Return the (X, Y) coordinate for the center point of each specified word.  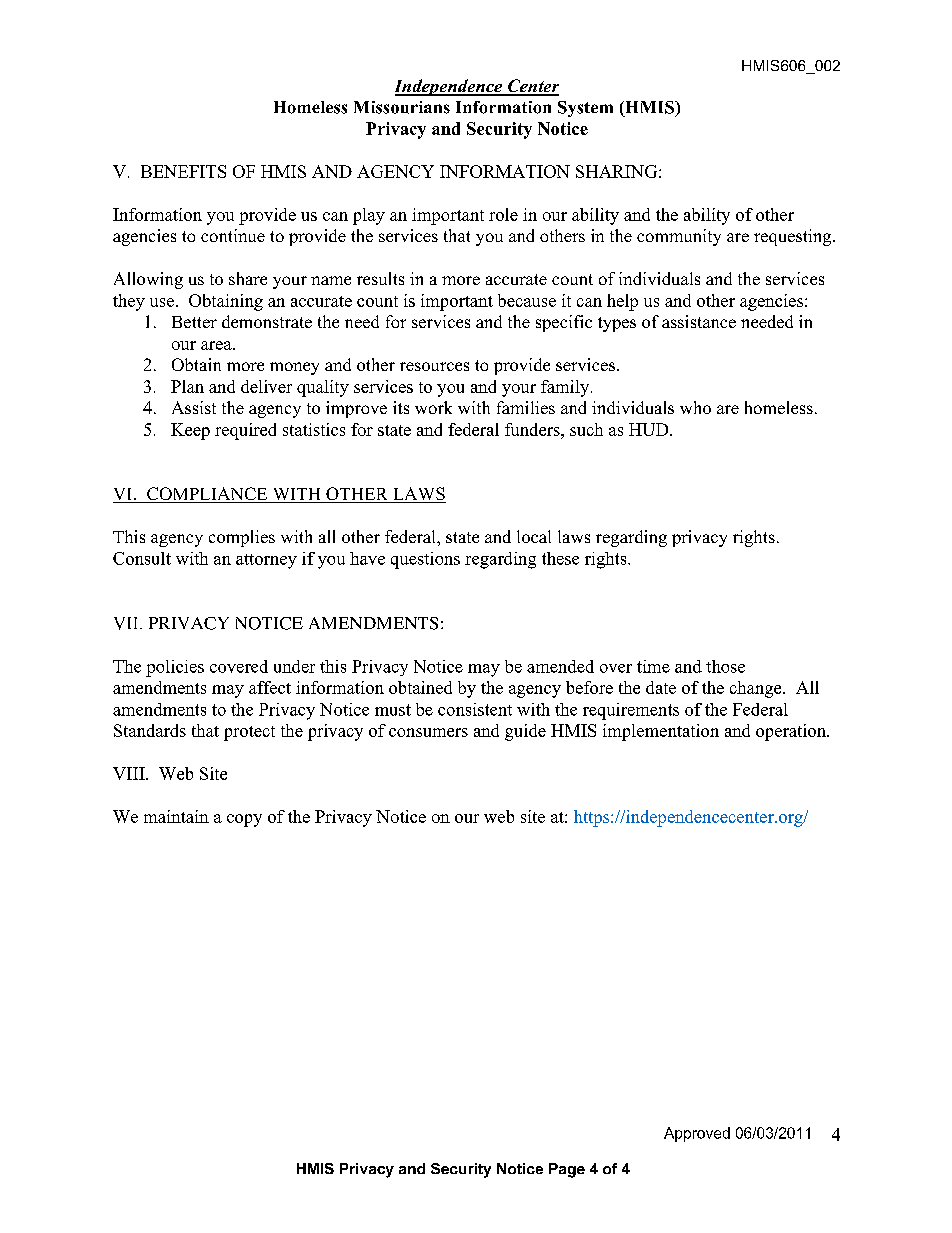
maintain (176, 816)
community (679, 237)
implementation (661, 732)
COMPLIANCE (207, 495)
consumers (428, 732)
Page (567, 1170)
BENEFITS (183, 171)
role (503, 214)
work (433, 407)
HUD (650, 429)
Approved (697, 1134)
